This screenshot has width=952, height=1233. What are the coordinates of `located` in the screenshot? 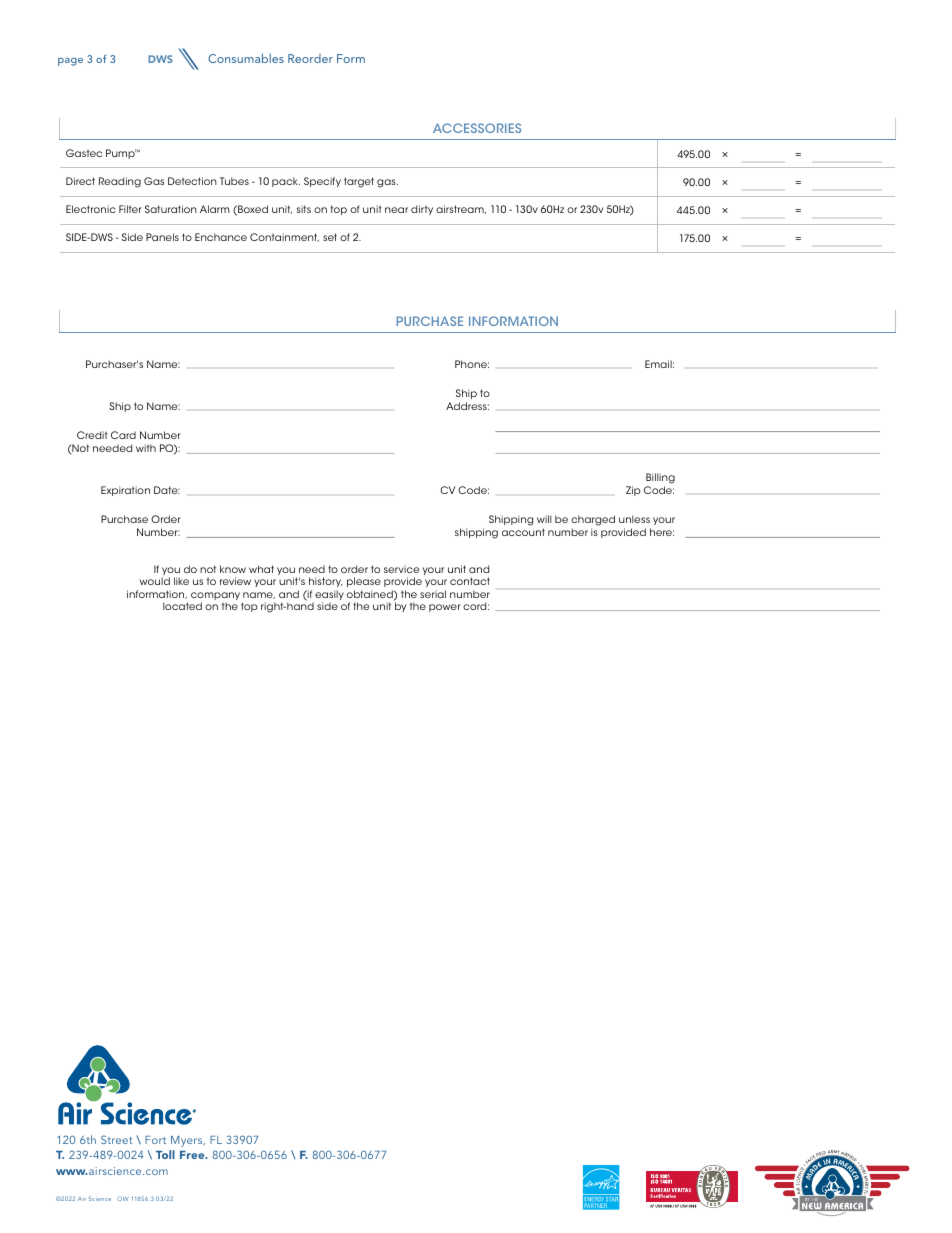 It's located at (182, 606).
